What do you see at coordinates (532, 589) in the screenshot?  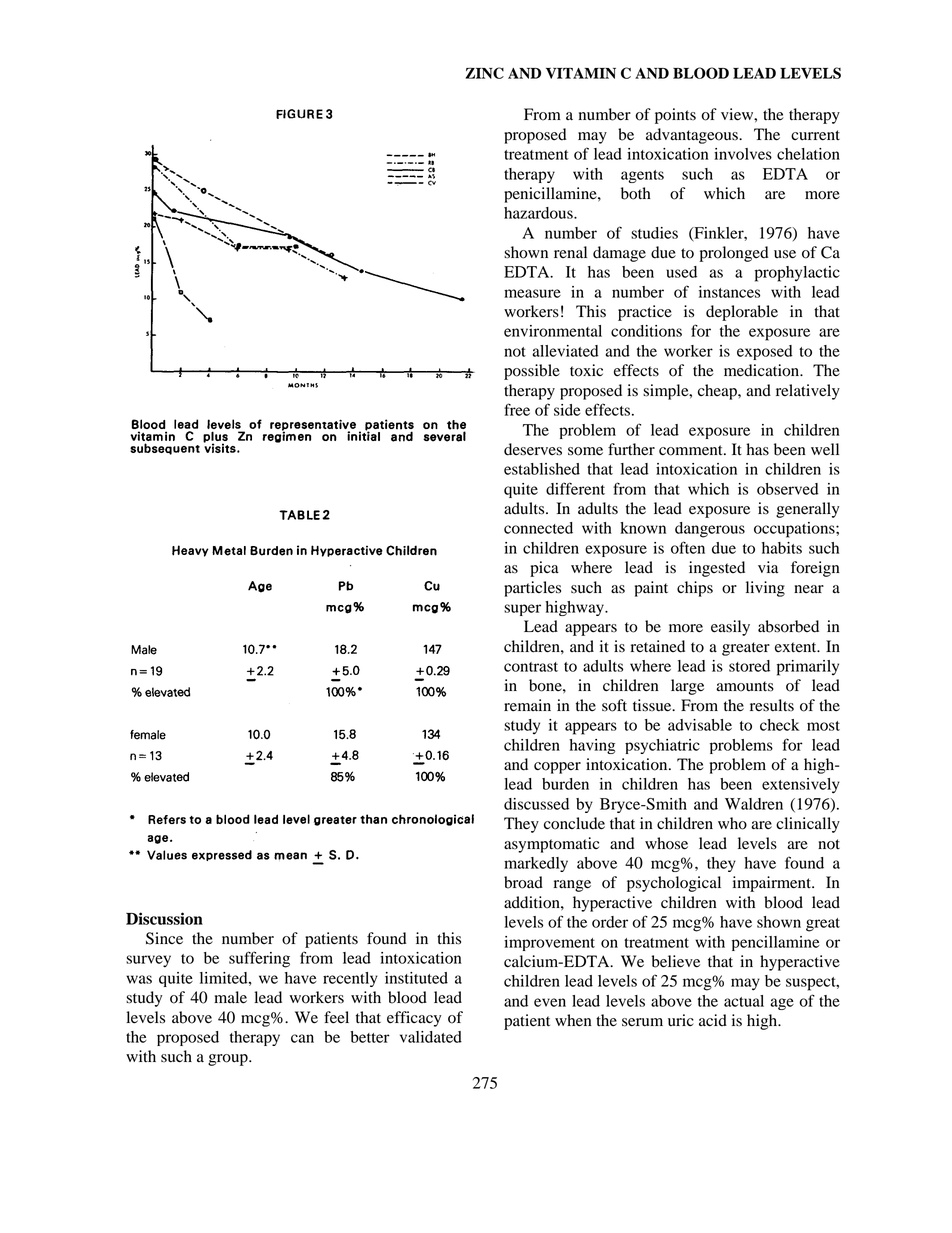 I see `particles` at bounding box center [532, 589].
